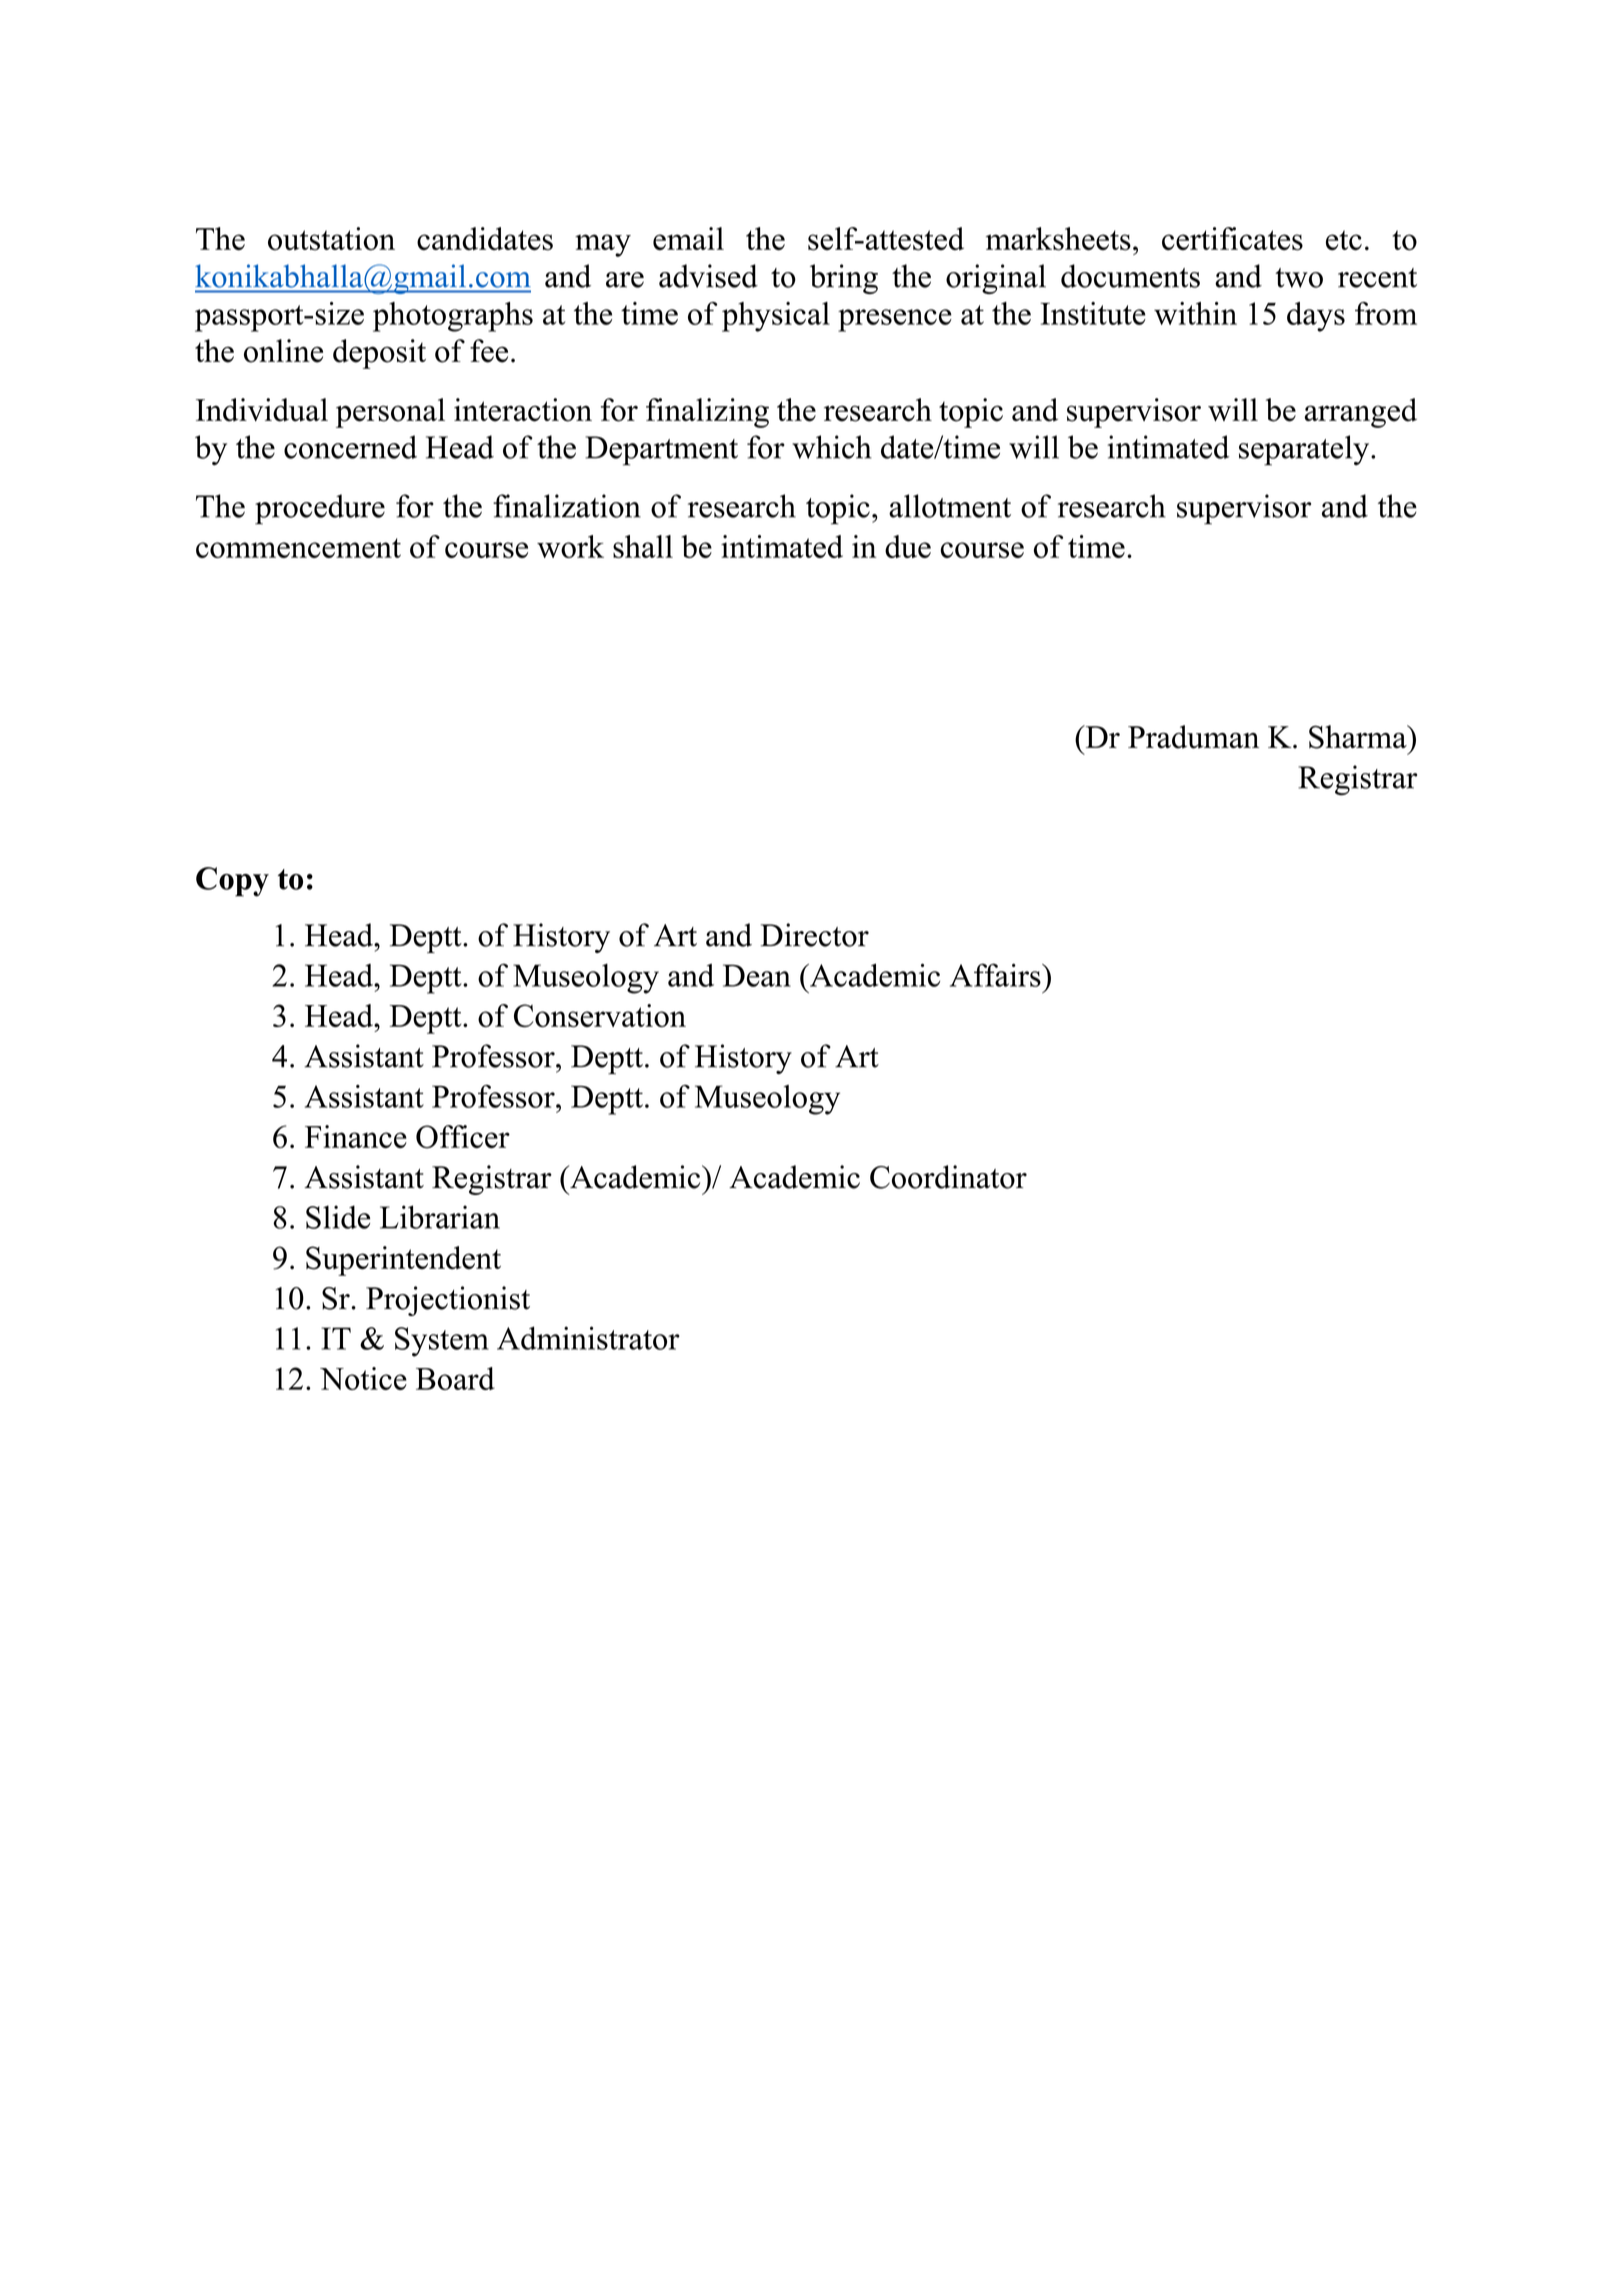  What do you see at coordinates (232, 882) in the screenshot?
I see `Copy` at bounding box center [232, 882].
